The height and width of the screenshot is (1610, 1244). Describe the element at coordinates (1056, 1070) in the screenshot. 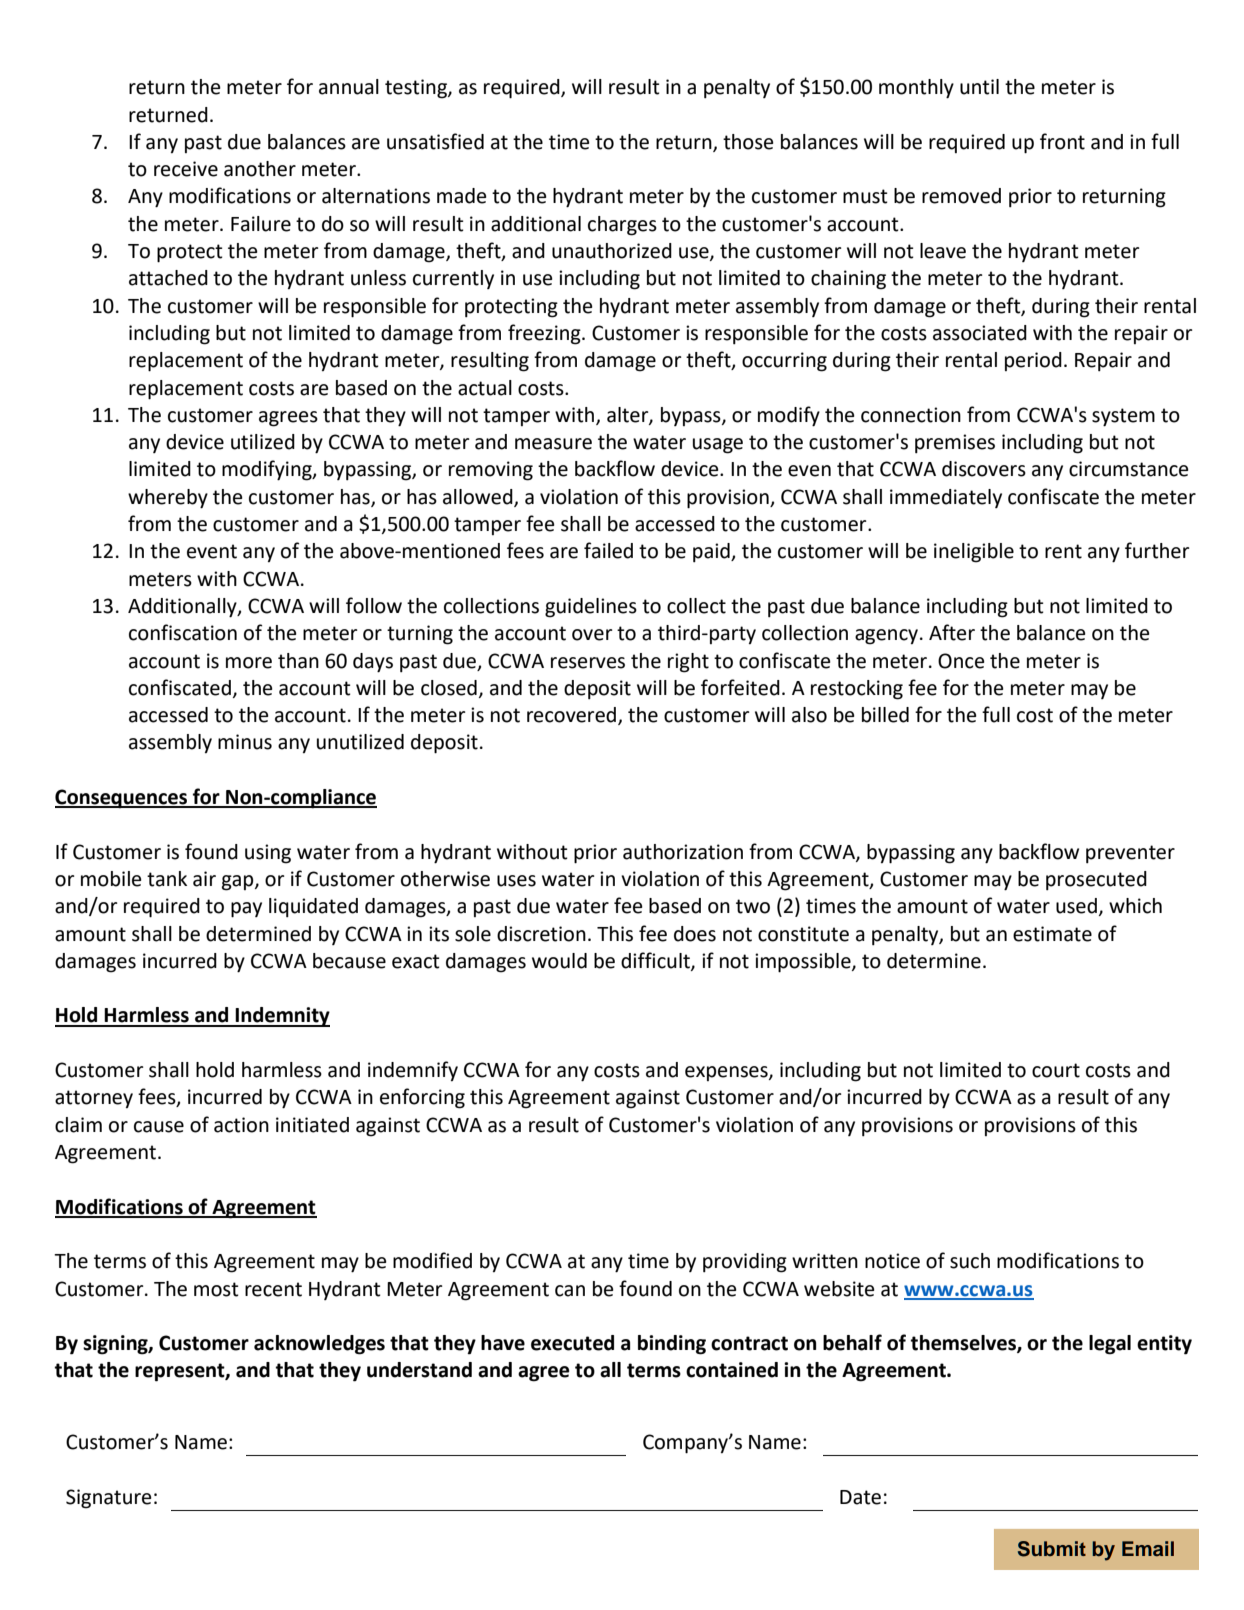

I see `court` at that location.
